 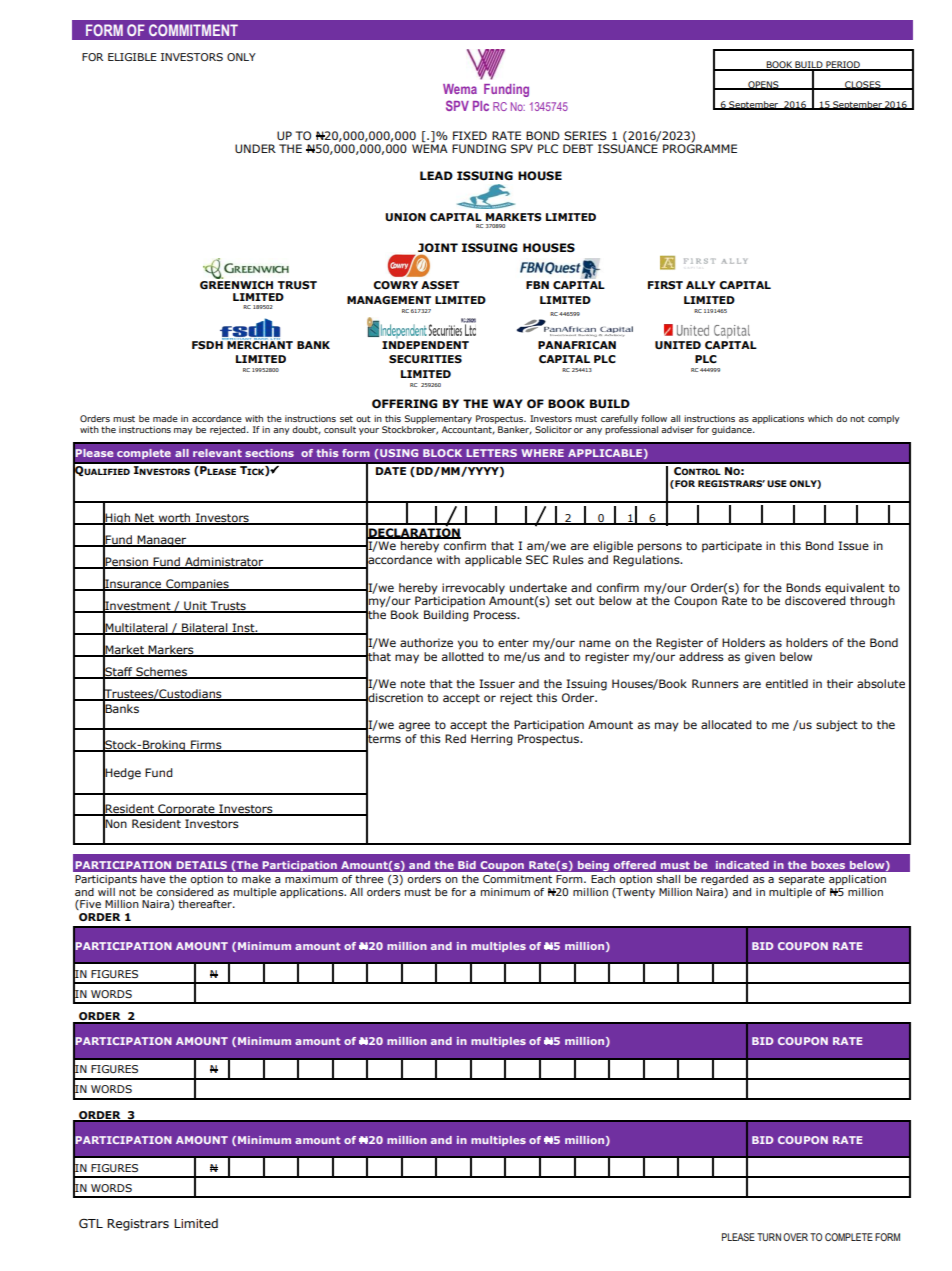 I want to click on which, so click(x=820, y=418).
